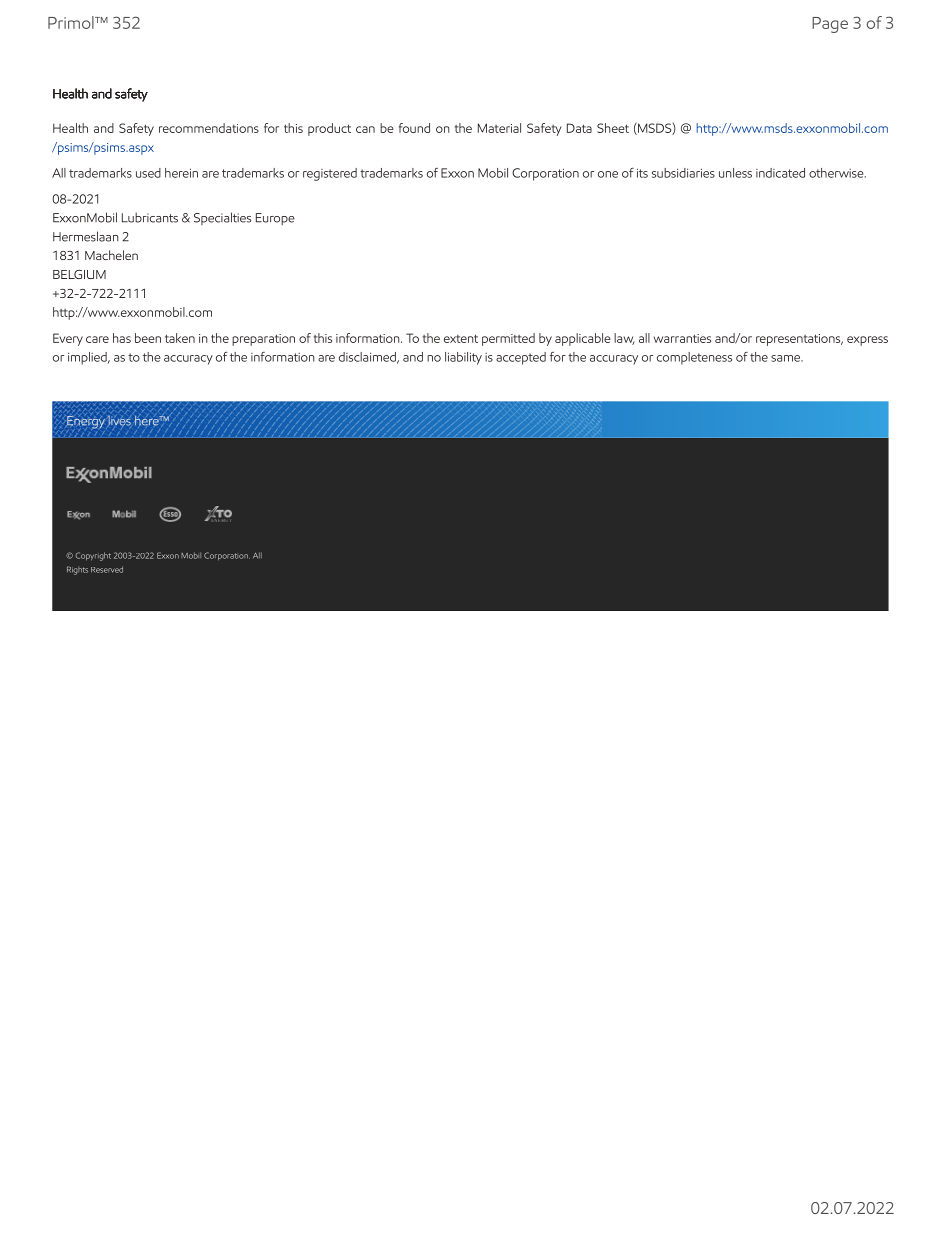 The width and height of the screenshot is (952, 1233). What do you see at coordinates (461, 338) in the screenshot?
I see `extent` at bounding box center [461, 338].
